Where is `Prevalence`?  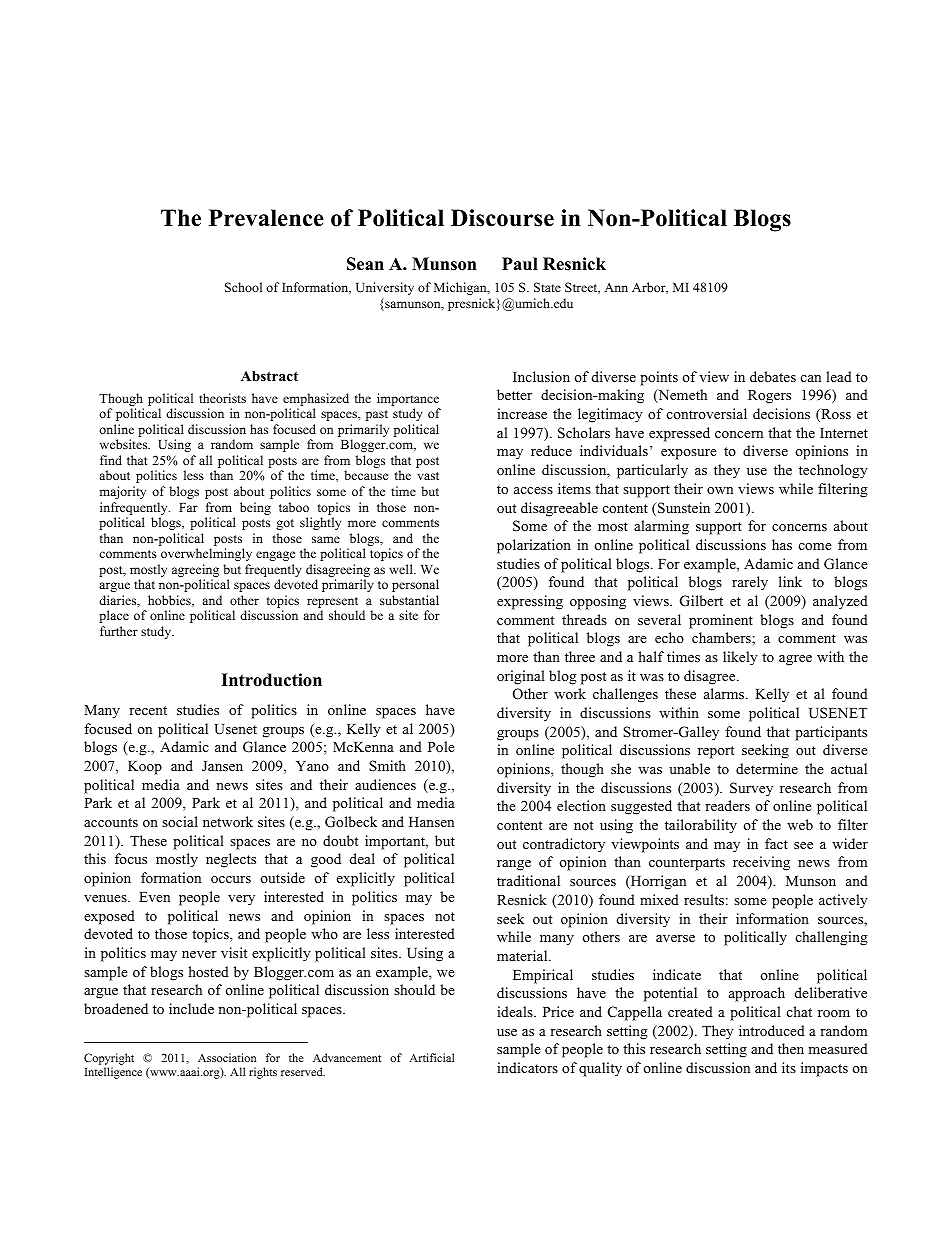
Prevalence is located at coordinates (266, 218).
